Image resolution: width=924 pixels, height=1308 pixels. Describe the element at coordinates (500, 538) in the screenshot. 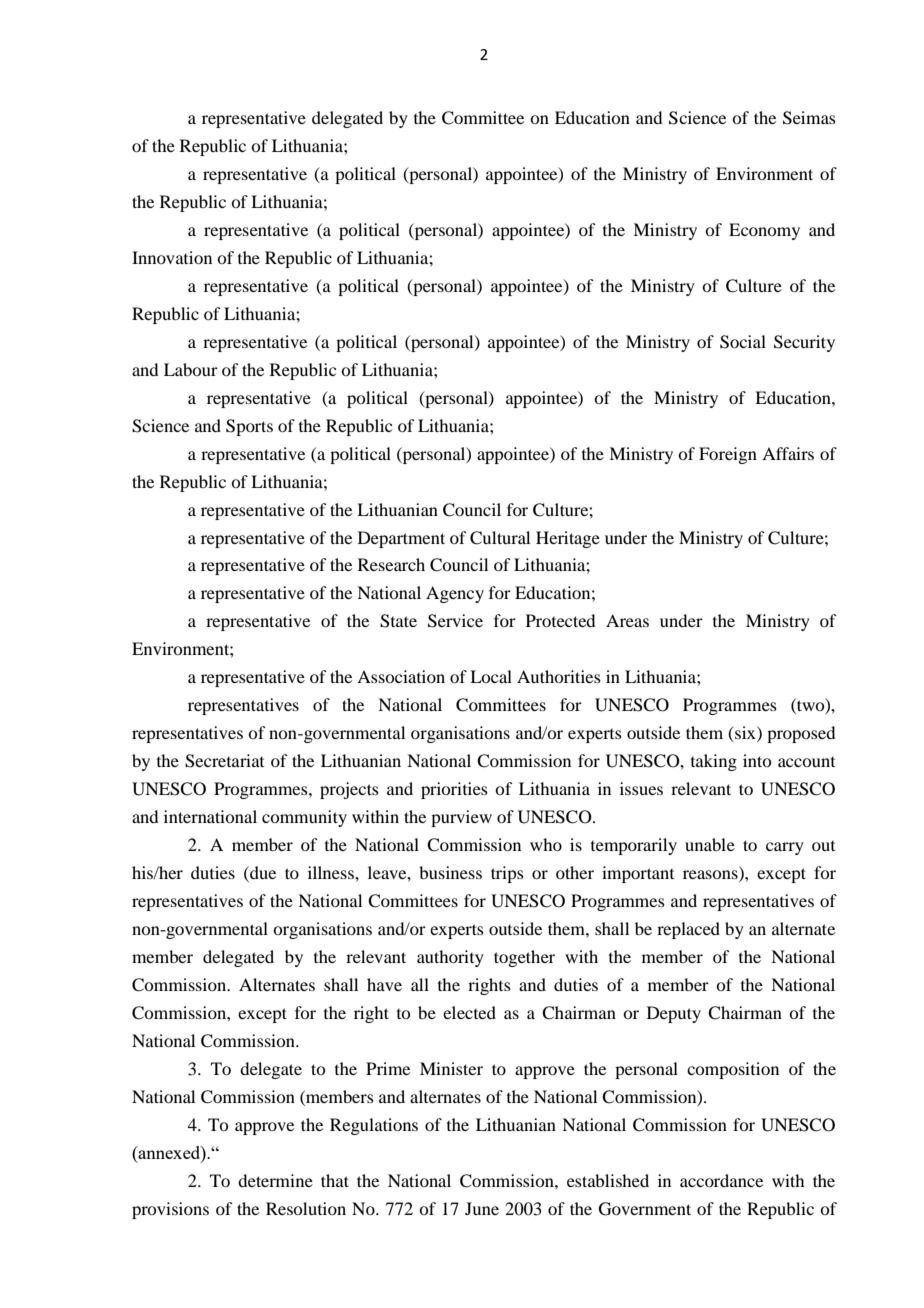

I see `Cultural` at that location.
